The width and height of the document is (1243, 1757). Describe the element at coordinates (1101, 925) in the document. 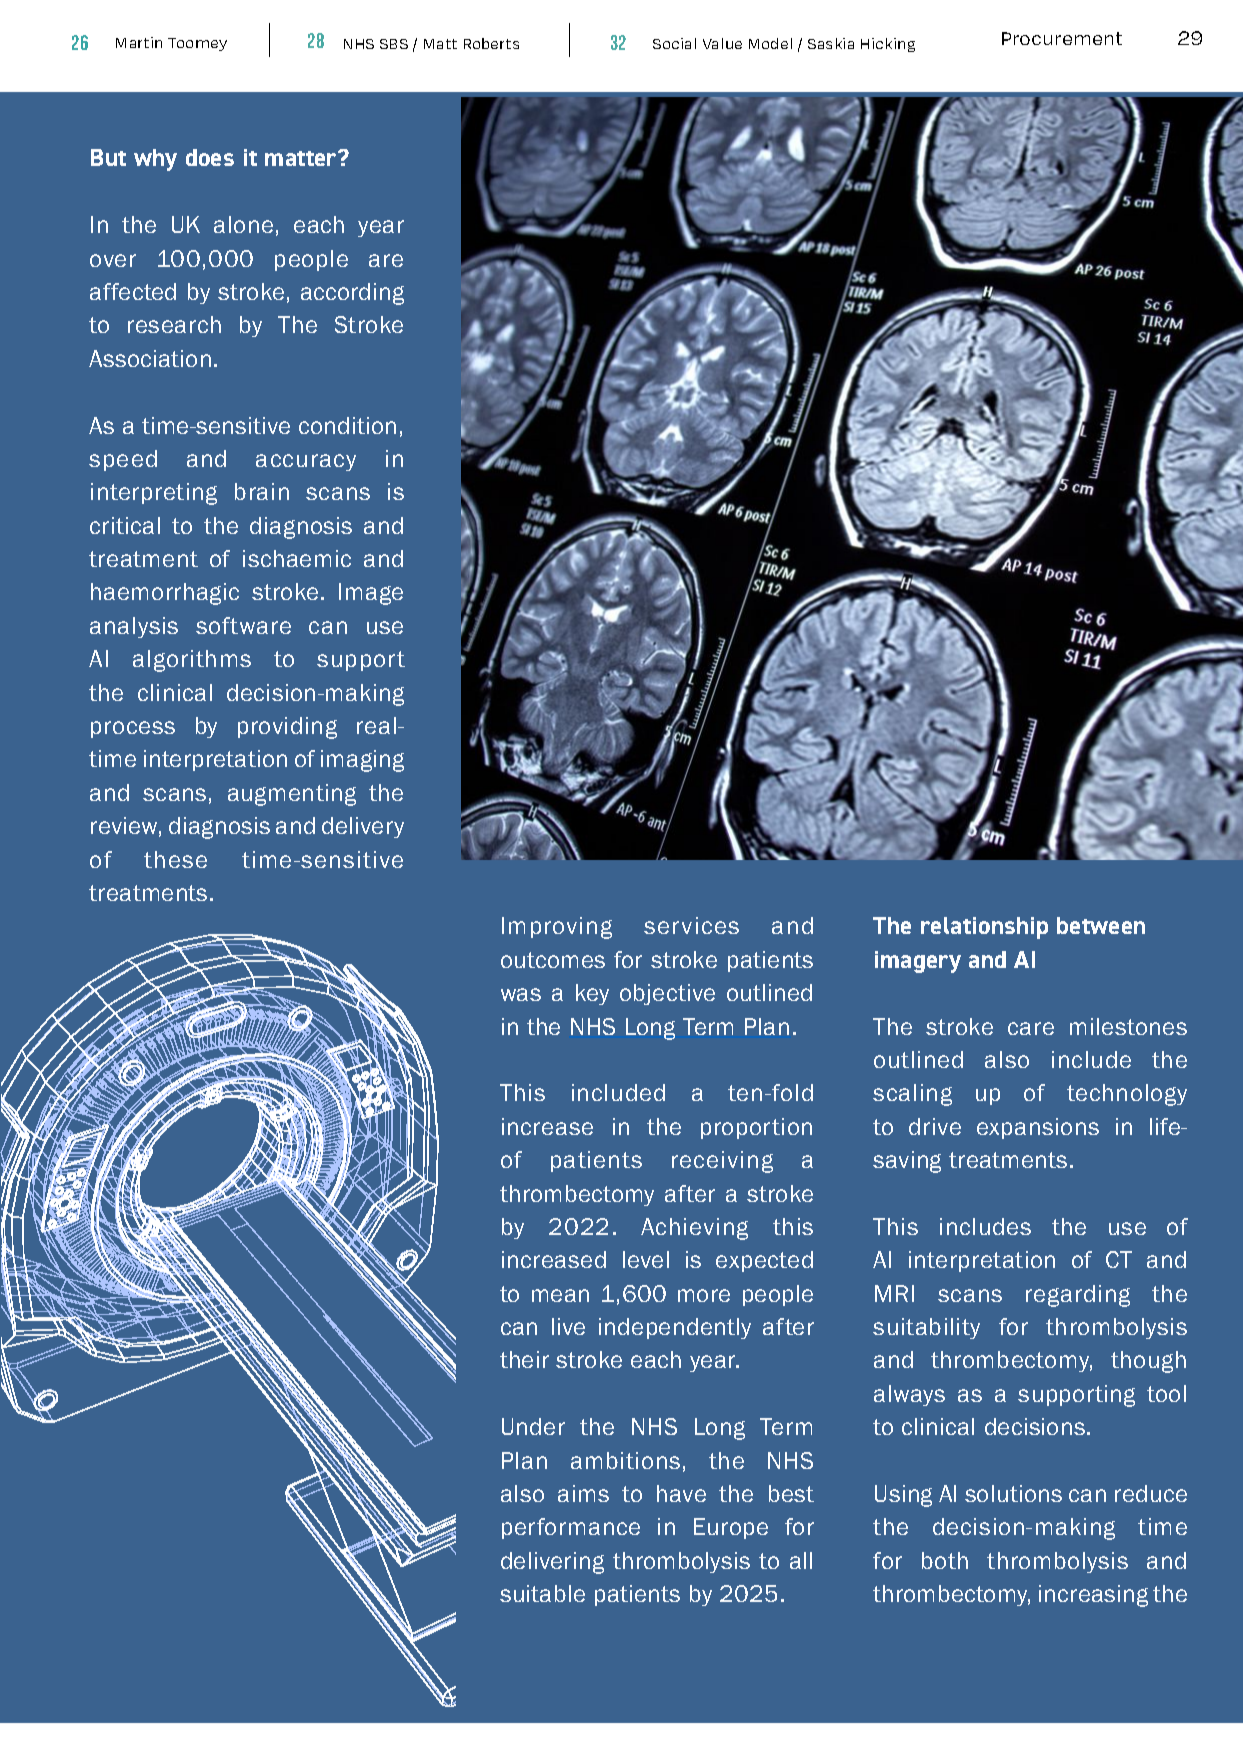

I see `between` at that location.
